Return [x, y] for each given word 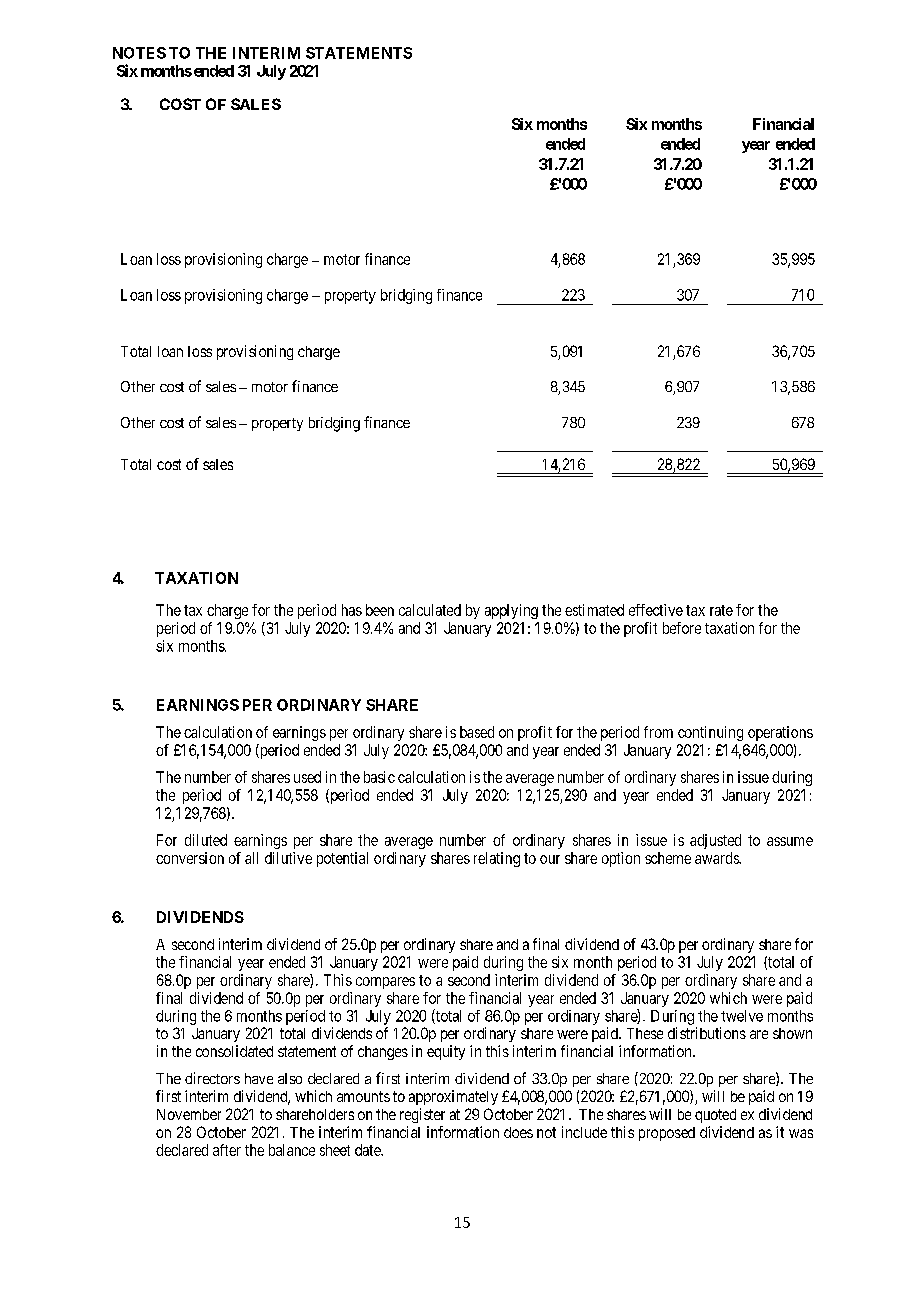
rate [721, 610]
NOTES [139, 53]
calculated [430, 610]
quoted [715, 1116]
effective [656, 610]
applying [511, 611]
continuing [710, 733]
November [189, 1114]
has [352, 610]
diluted [206, 840]
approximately [453, 1097]
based [477, 732]
